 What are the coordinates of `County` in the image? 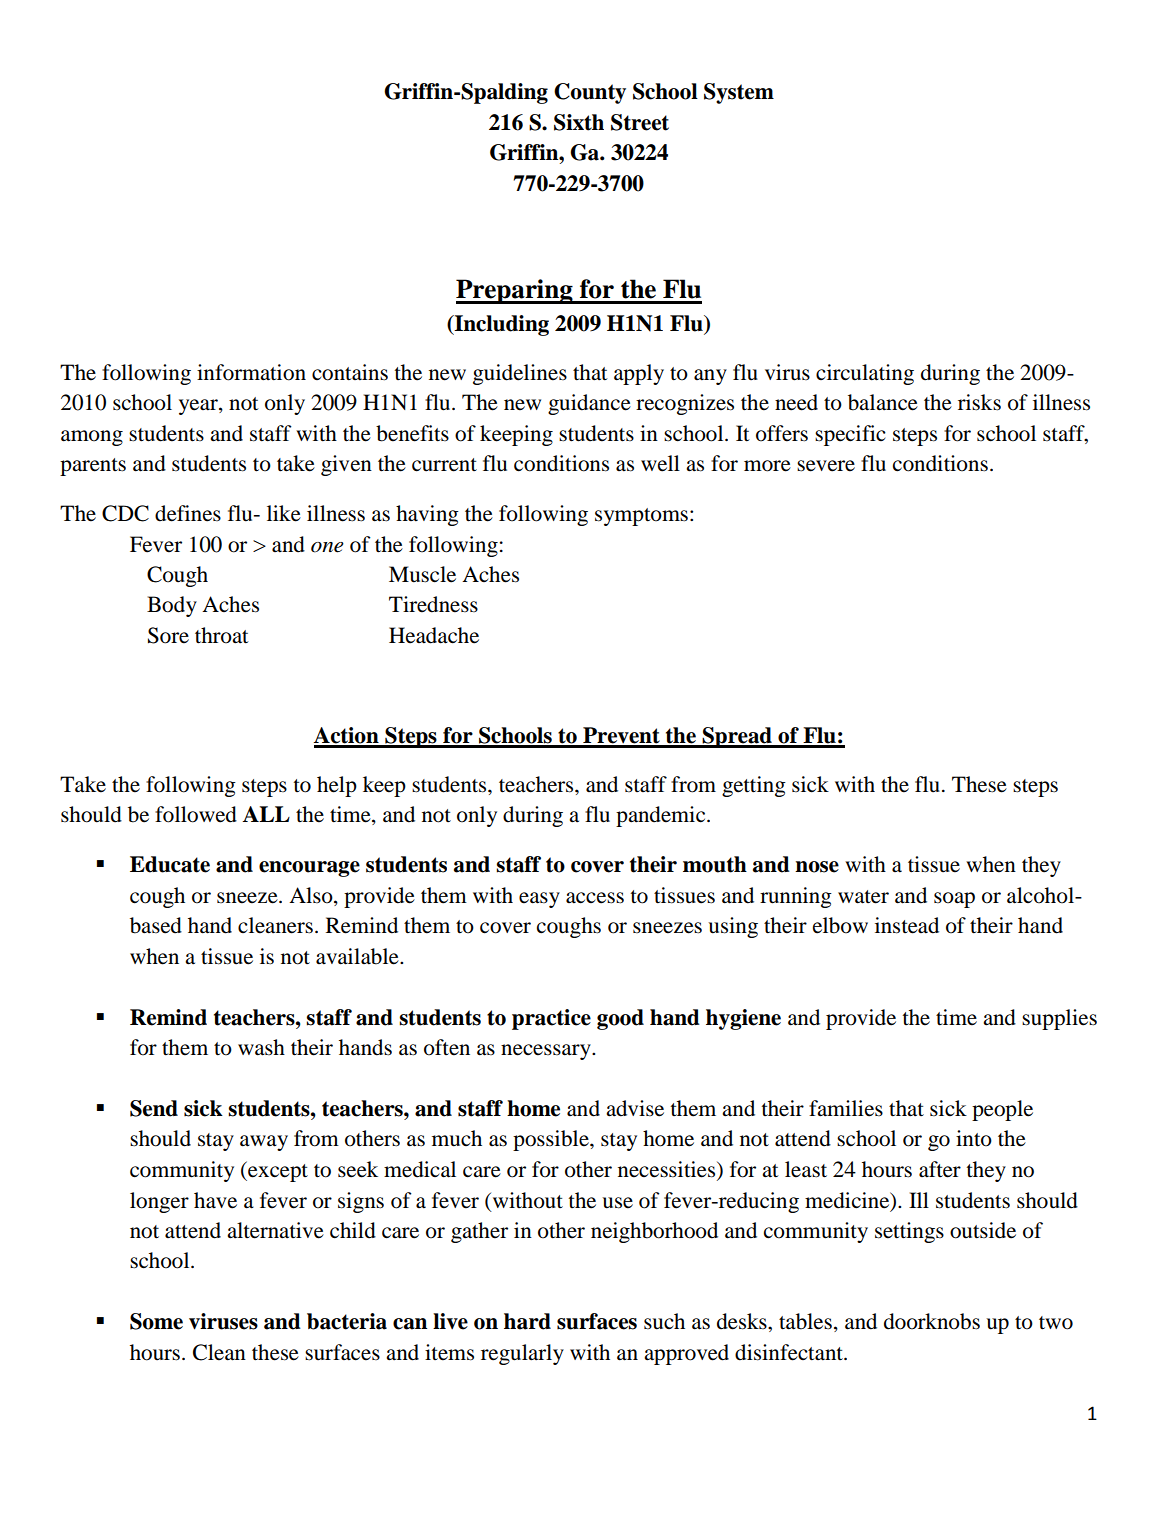 It's located at (590, 93).
